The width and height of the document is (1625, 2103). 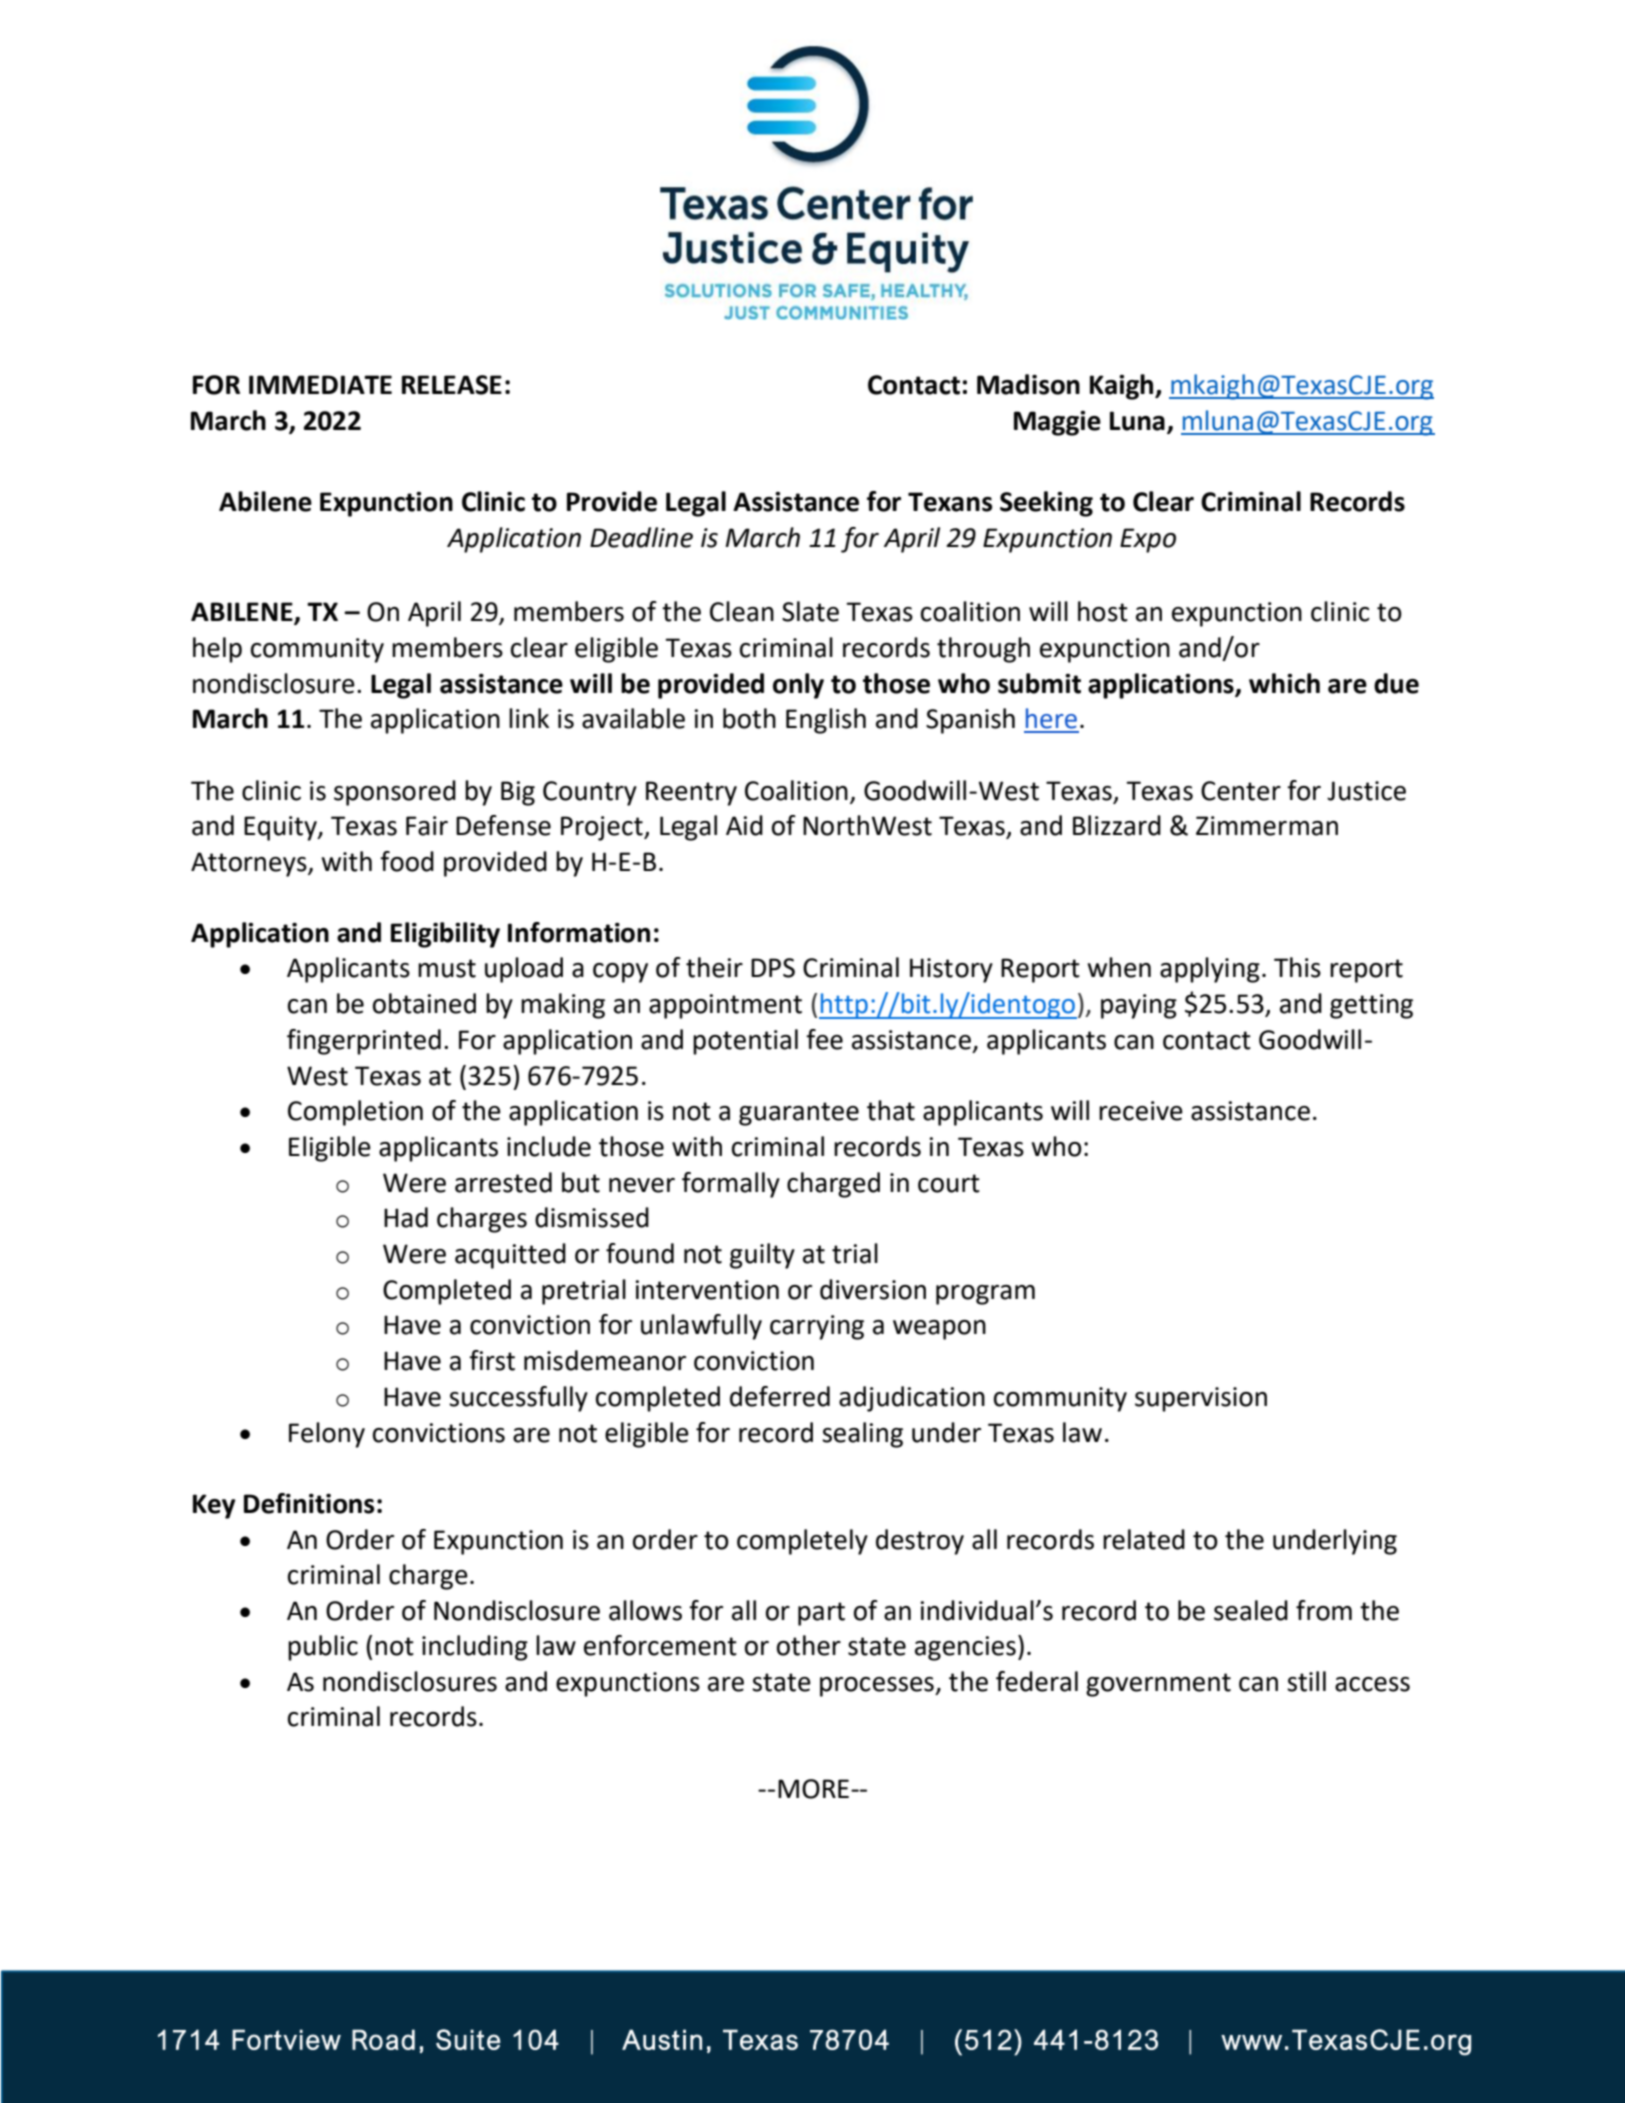 I want to click on Road, so click(x=383, y=2039).
